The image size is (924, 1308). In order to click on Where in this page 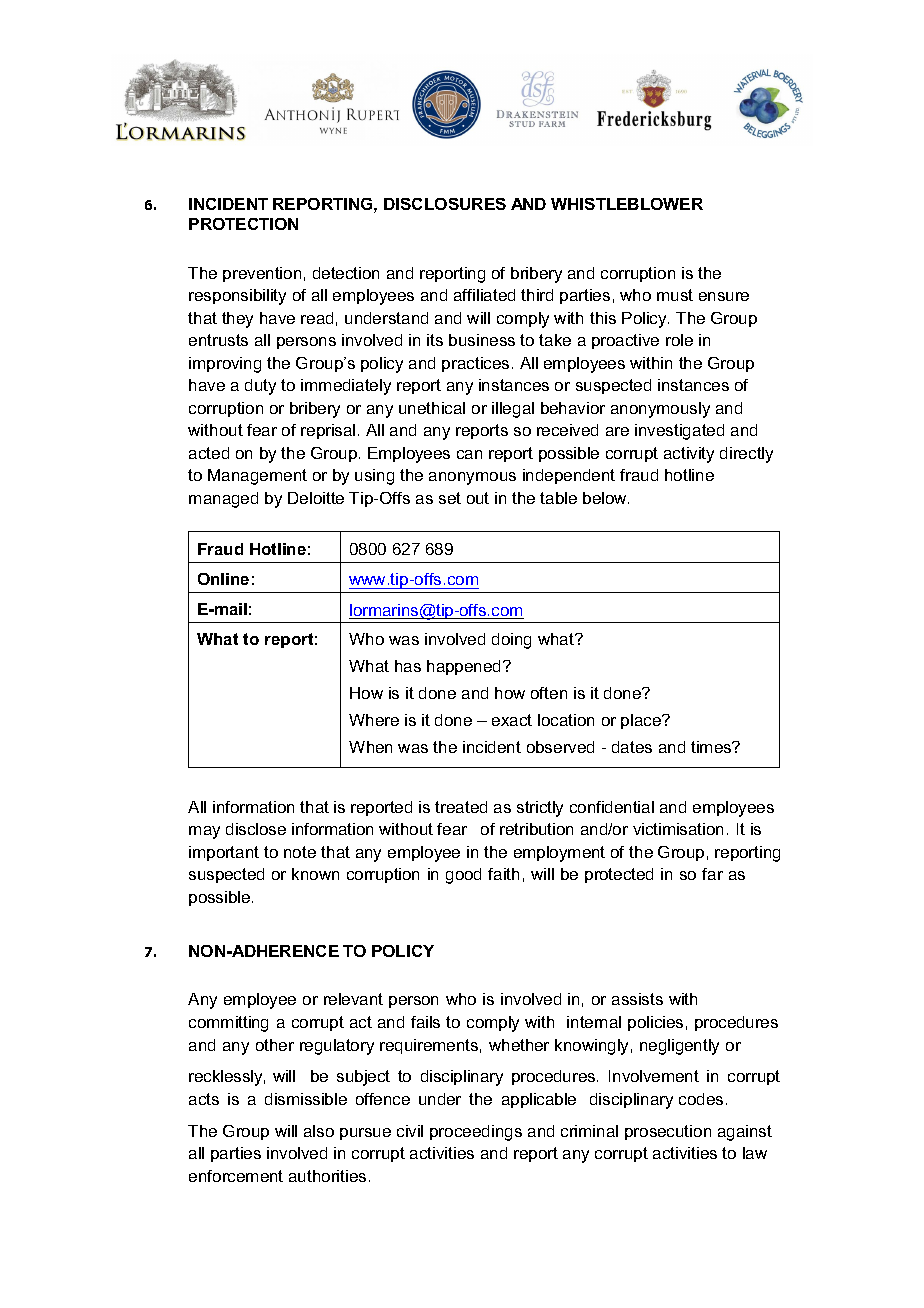, I will do `click(374, 720)`.
